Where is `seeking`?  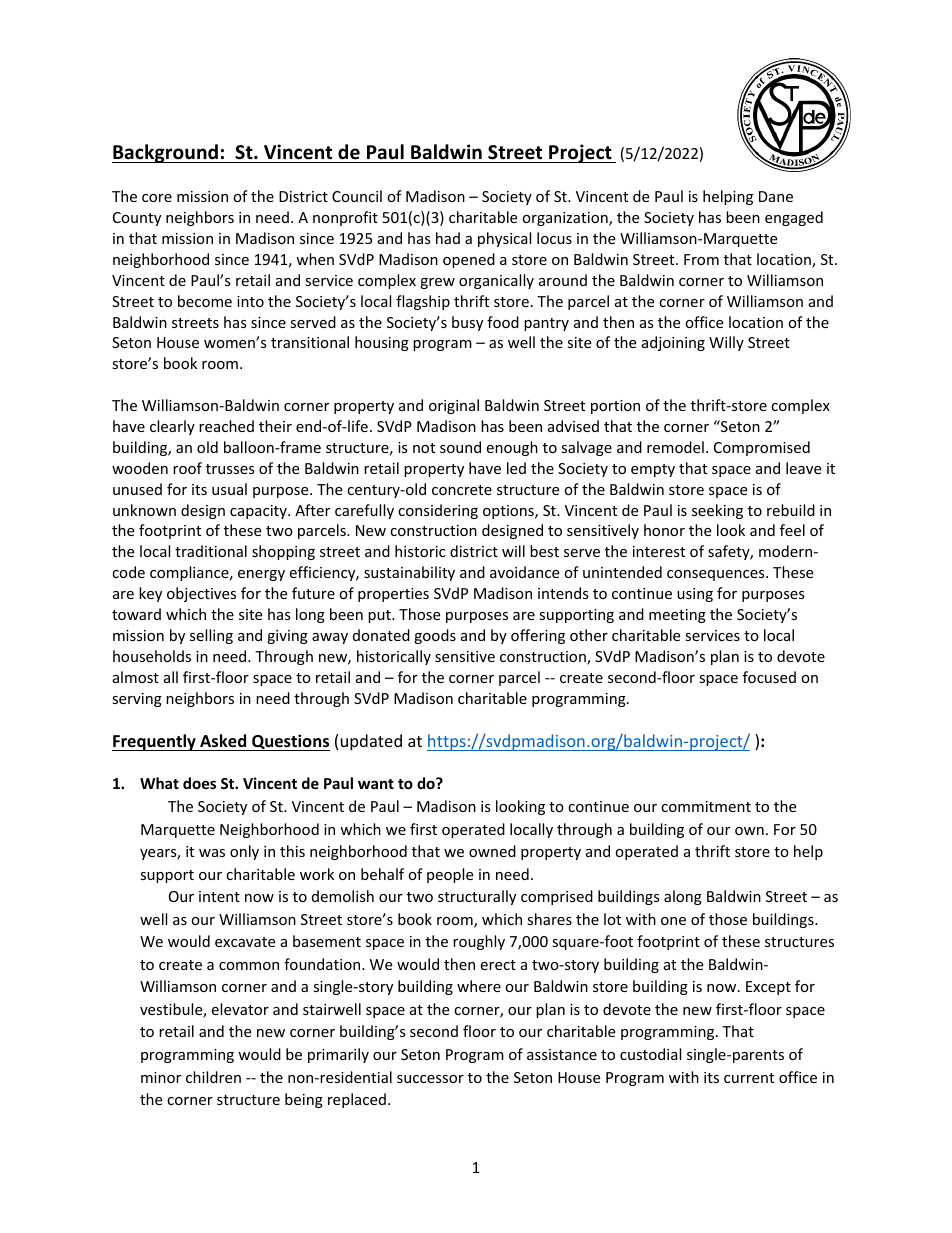 seeking is located at coordinates (717, 511).
